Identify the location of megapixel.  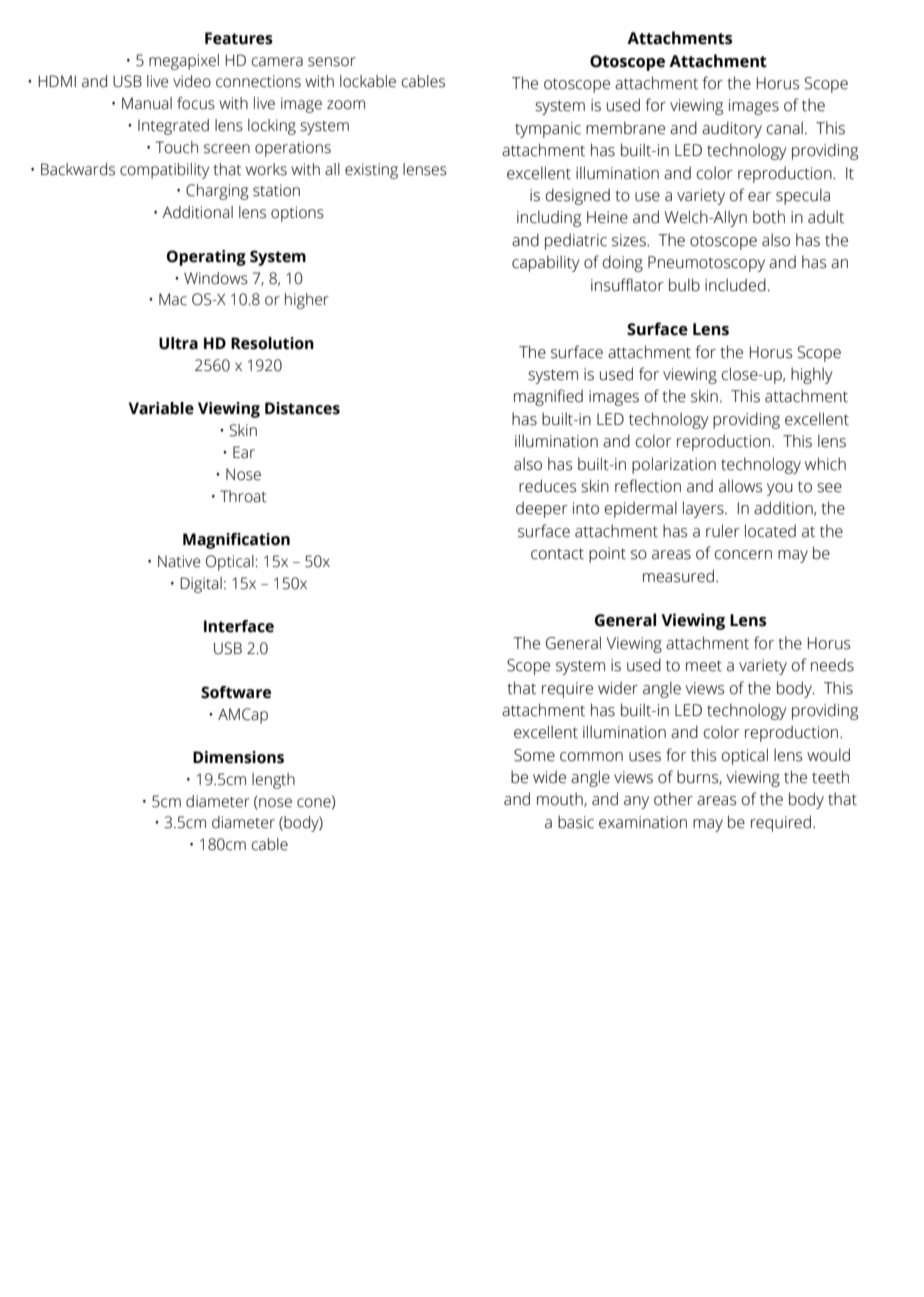
(184, 62).
